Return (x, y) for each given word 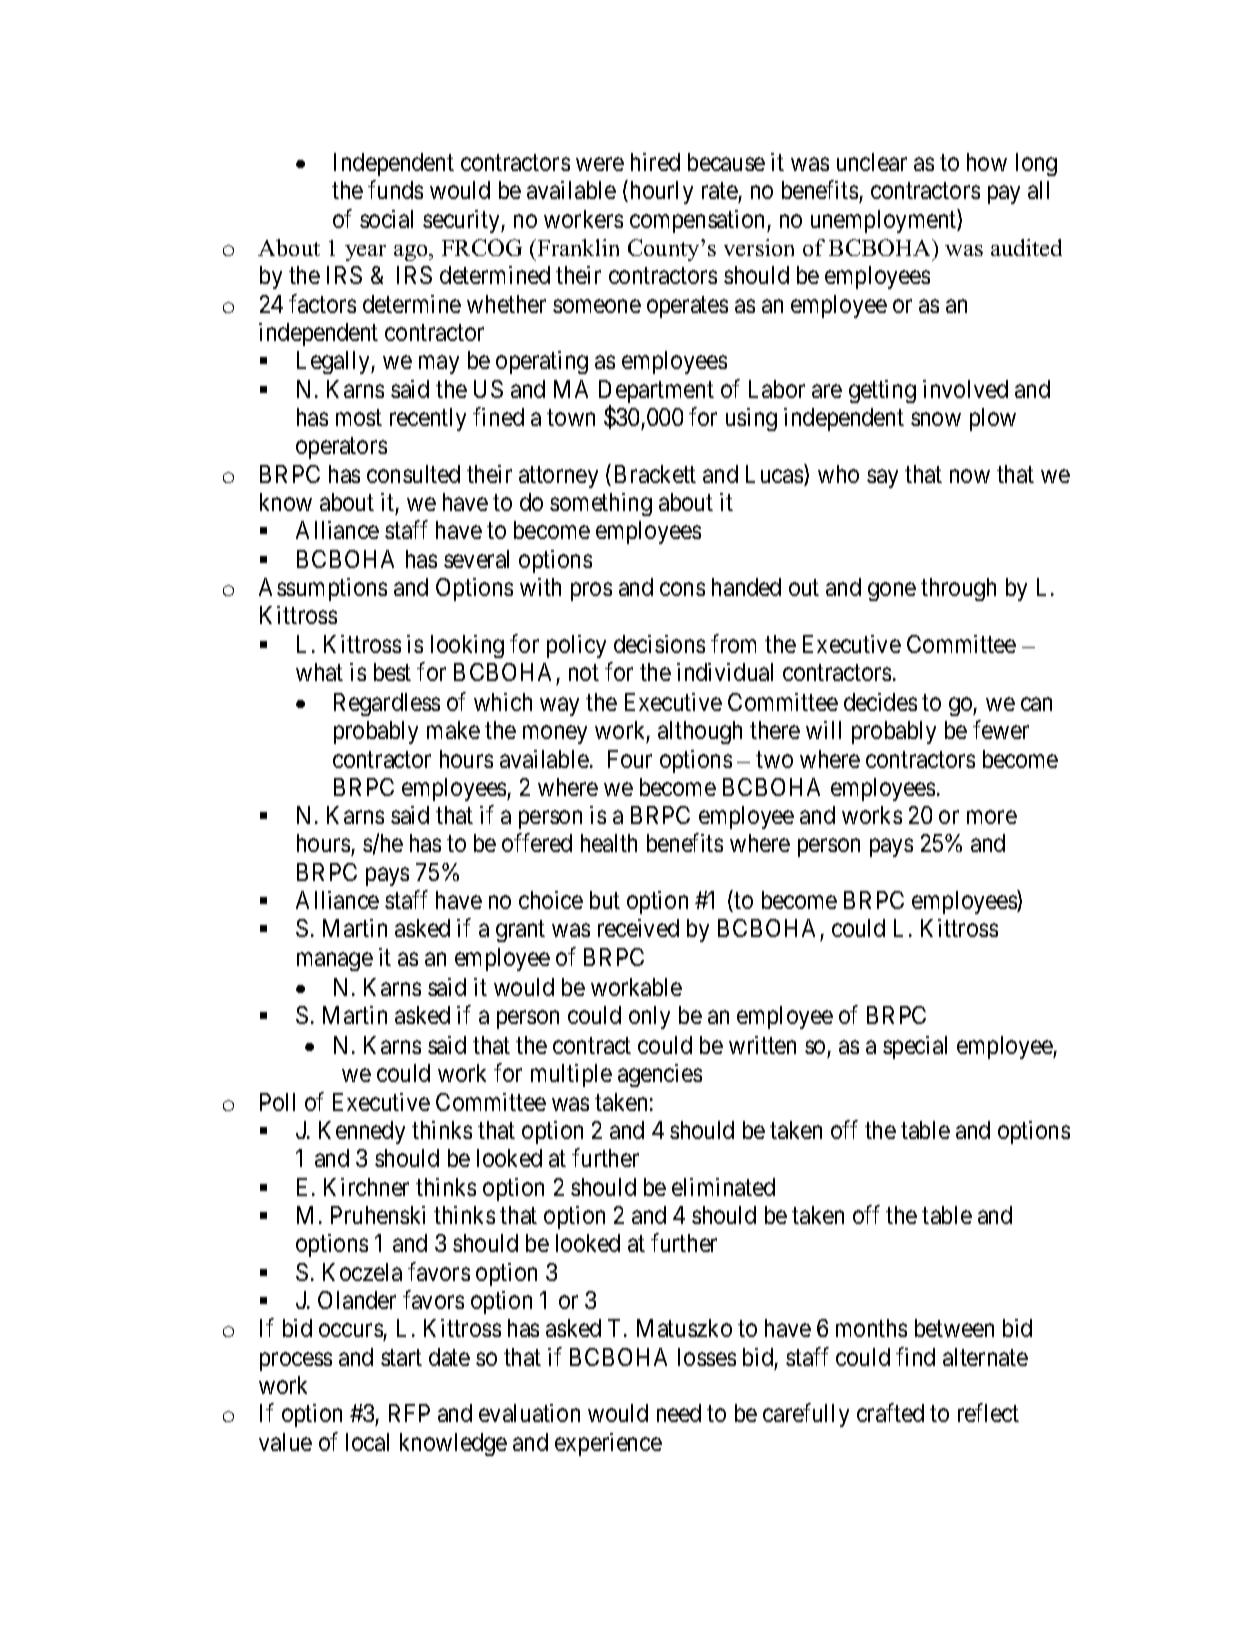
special (915, 1047)
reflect (988, 1413)
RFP (409, 1413)
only (649, 1017)
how (987, 162)
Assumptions (323, 589)
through (958, 589)
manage (335, 961)
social (386, 219)
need (679, 1413)
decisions (659, 644)
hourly (660, 192)
